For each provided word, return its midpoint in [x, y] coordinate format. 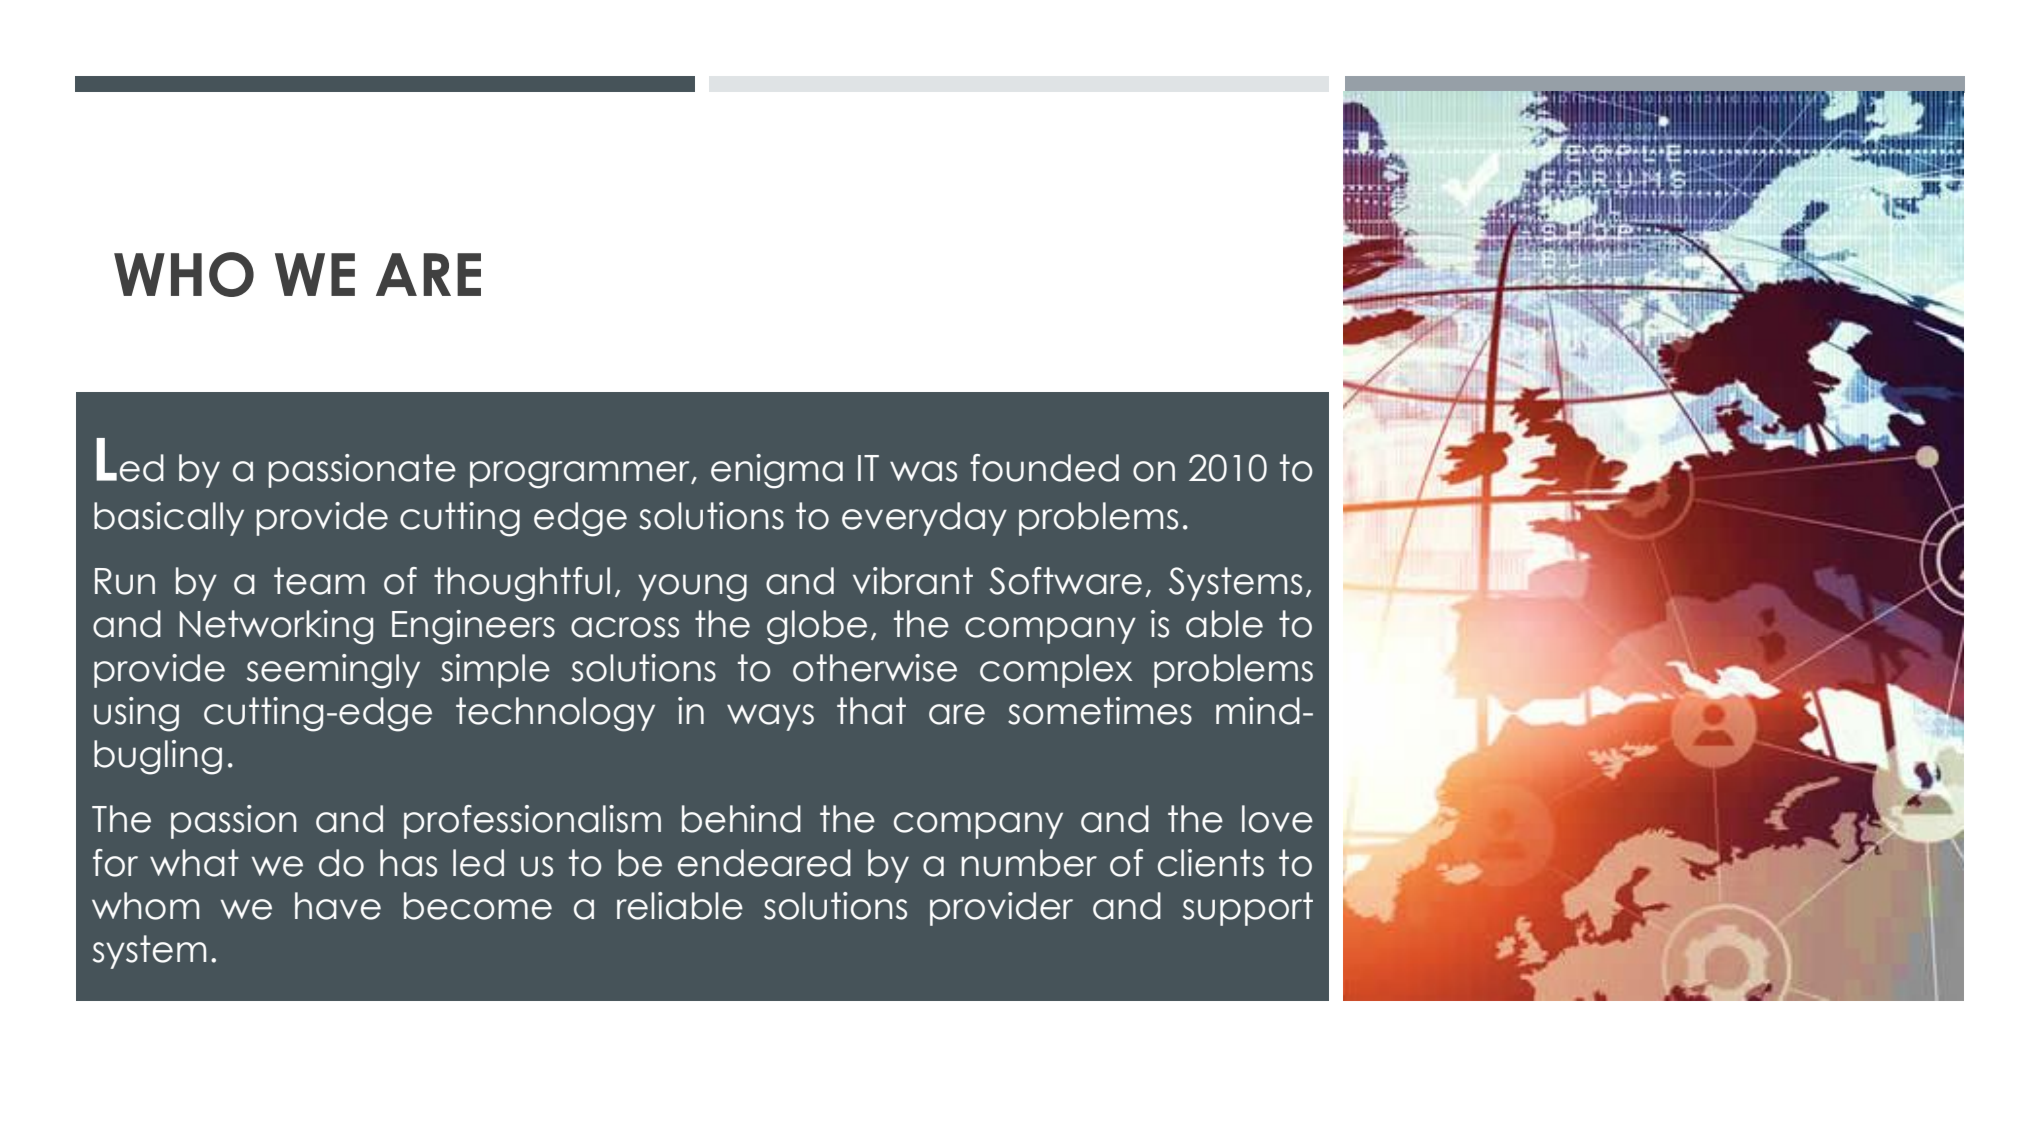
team [319, 581]
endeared [764, 863]
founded [1044, 468]
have [338, 906]
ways [770, 717]
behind [741, 819]
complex [1056, 671]
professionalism [532, 822]
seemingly [333, 671]
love [1277, 819]
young [692, 588]
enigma [777, 471]
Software [1065, 581]
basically [169, 519]
